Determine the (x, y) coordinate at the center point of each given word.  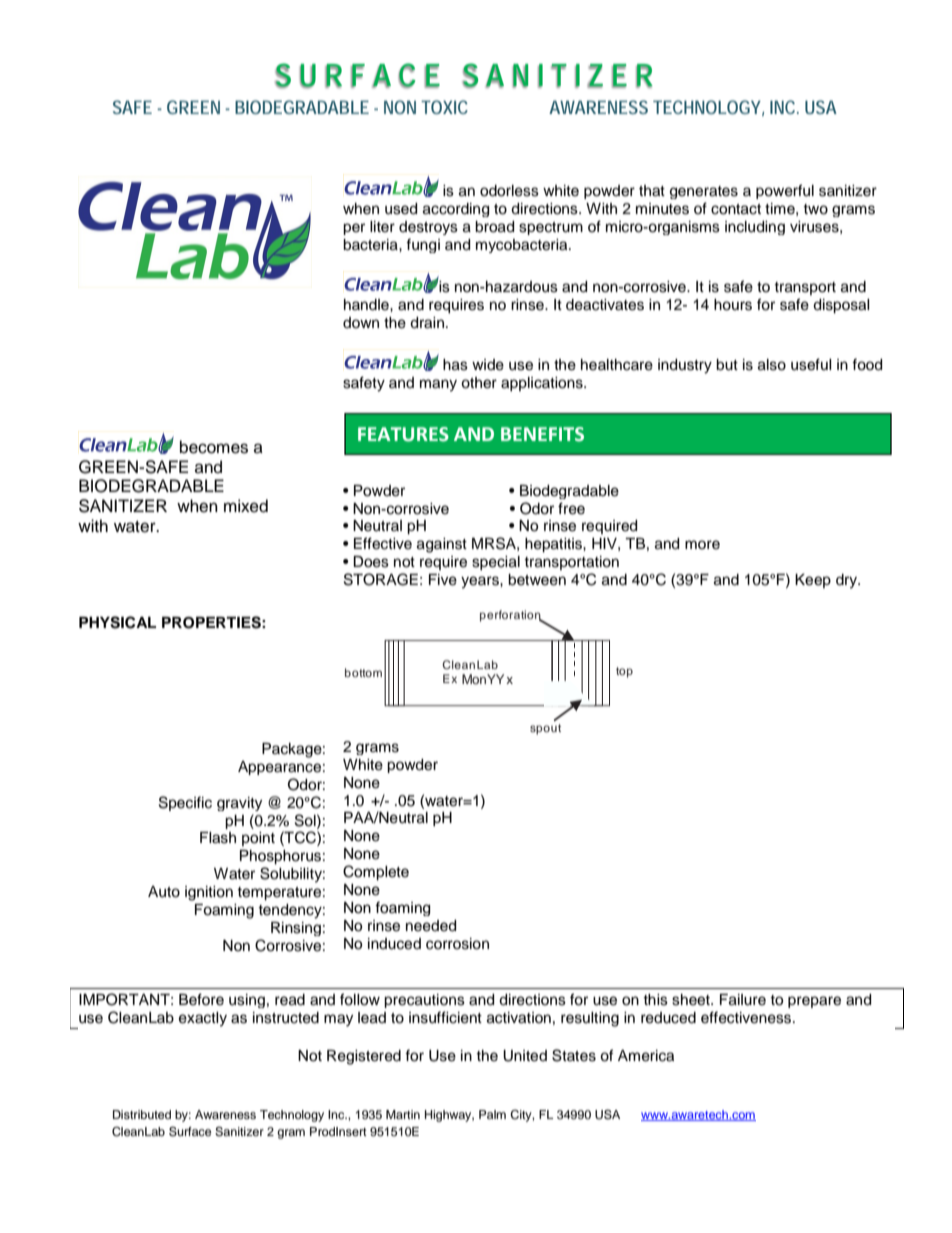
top (624, 672)
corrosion (457, 944)
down (361, 322)
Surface (190, 1131)
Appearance (279, 768)
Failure (743, 1000)
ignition (209, 893)
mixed (246, 506)
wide (488, 365)
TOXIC (444, 107)
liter (382, 227)
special (496, 563)
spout (545, 729)
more (702, 545)
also (772, 365)
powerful (785, 191)
